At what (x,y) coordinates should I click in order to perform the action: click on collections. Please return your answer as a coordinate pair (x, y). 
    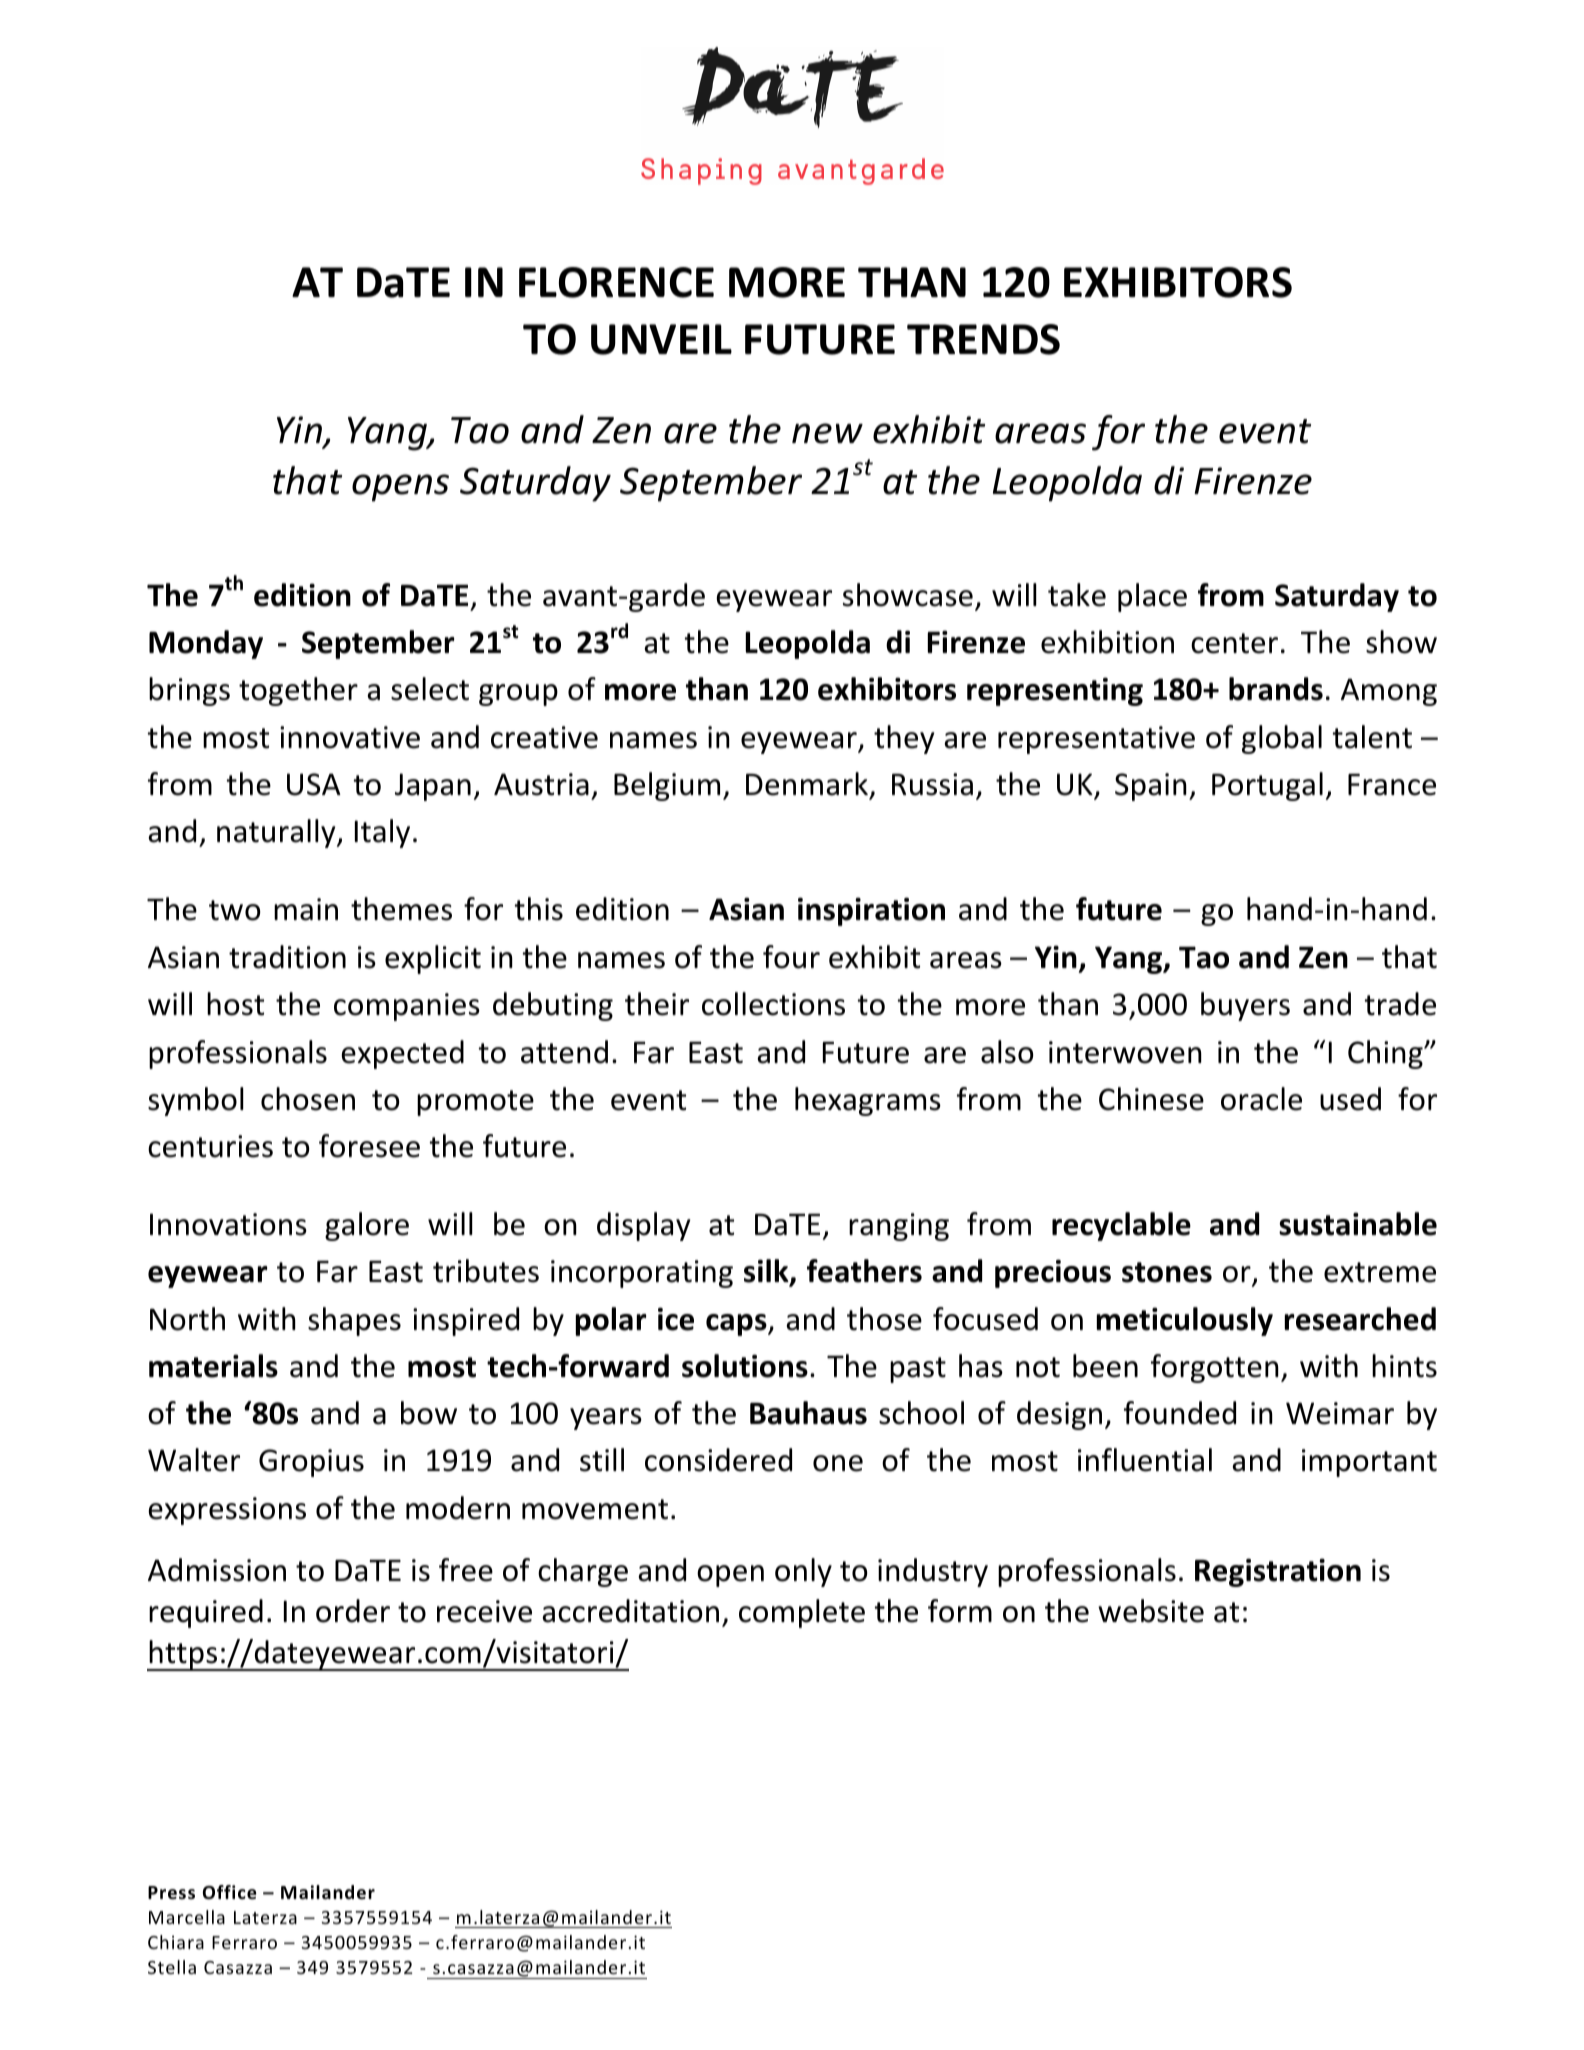
    Looking at the image, I should click on (773, 1004).
